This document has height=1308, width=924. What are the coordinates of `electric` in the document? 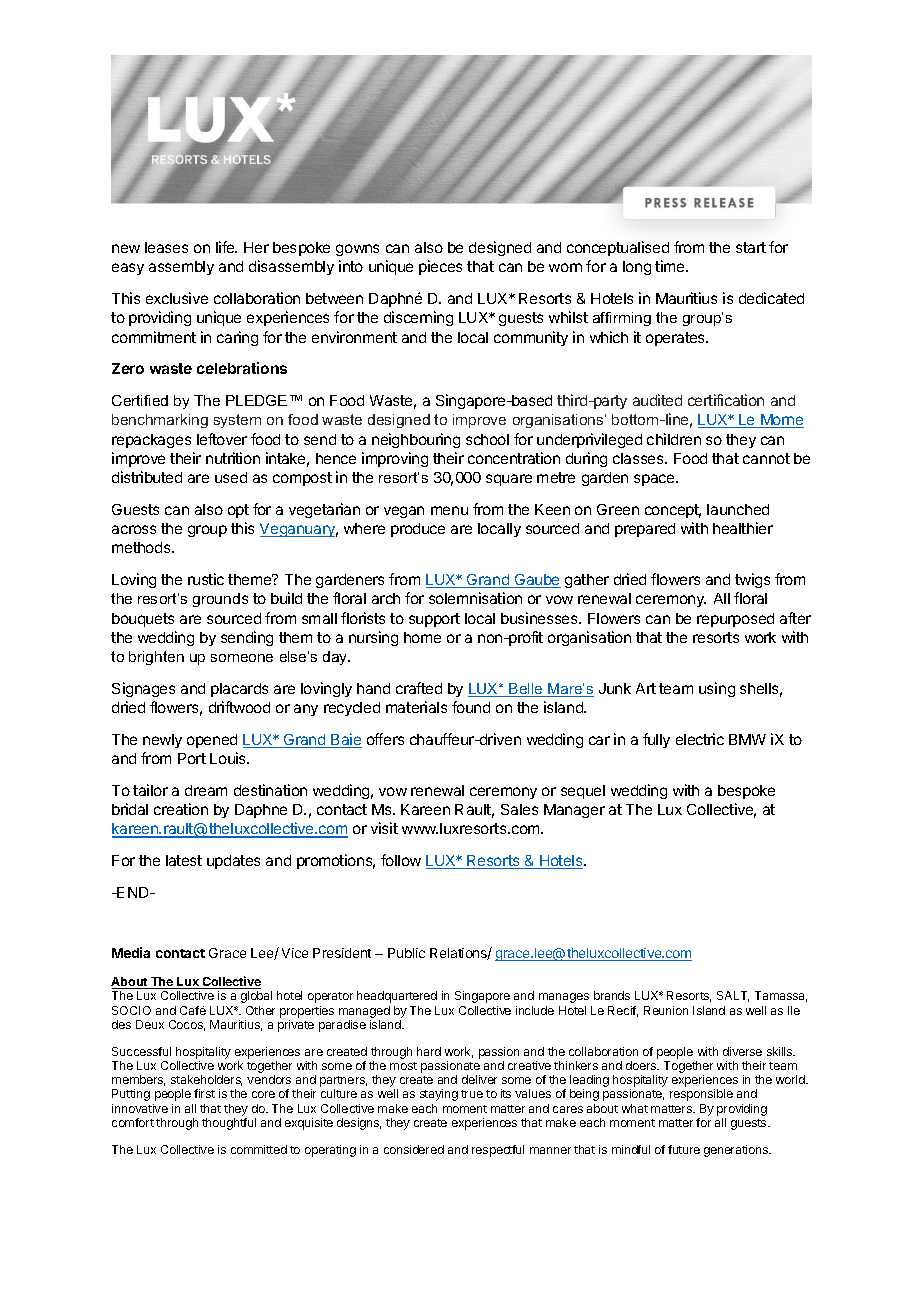 It's located at (700, 739).
